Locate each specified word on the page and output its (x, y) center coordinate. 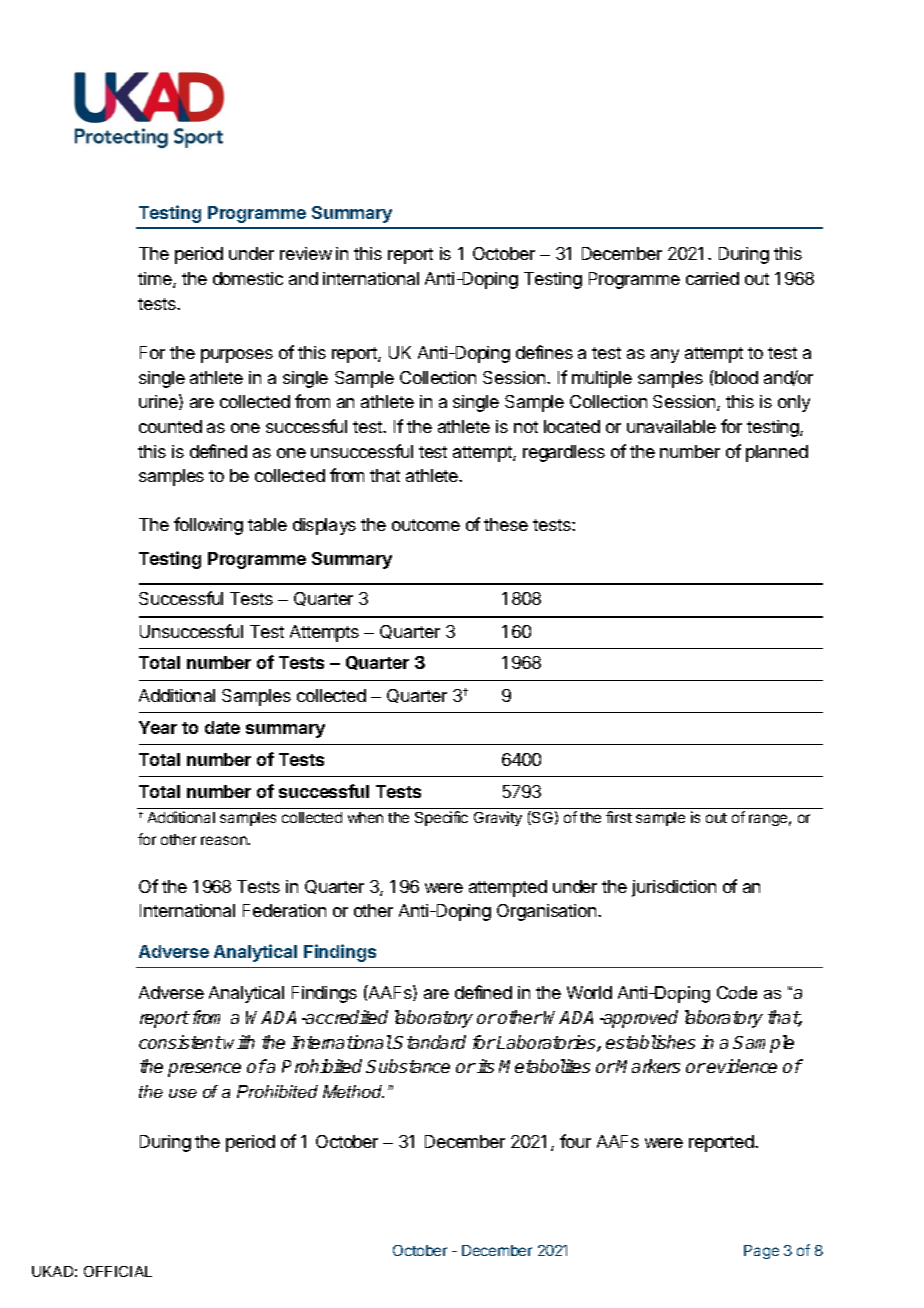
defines (544, 352)
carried (712, 278)
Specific (441, 818)
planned (777, 453)
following (208, 526)
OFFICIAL (118, 1271)
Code (737, 992)
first (619, 817)
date (222, 727)
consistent (181, 1042)
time (156, 280)
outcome (426, 525)
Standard (429, 1042)
